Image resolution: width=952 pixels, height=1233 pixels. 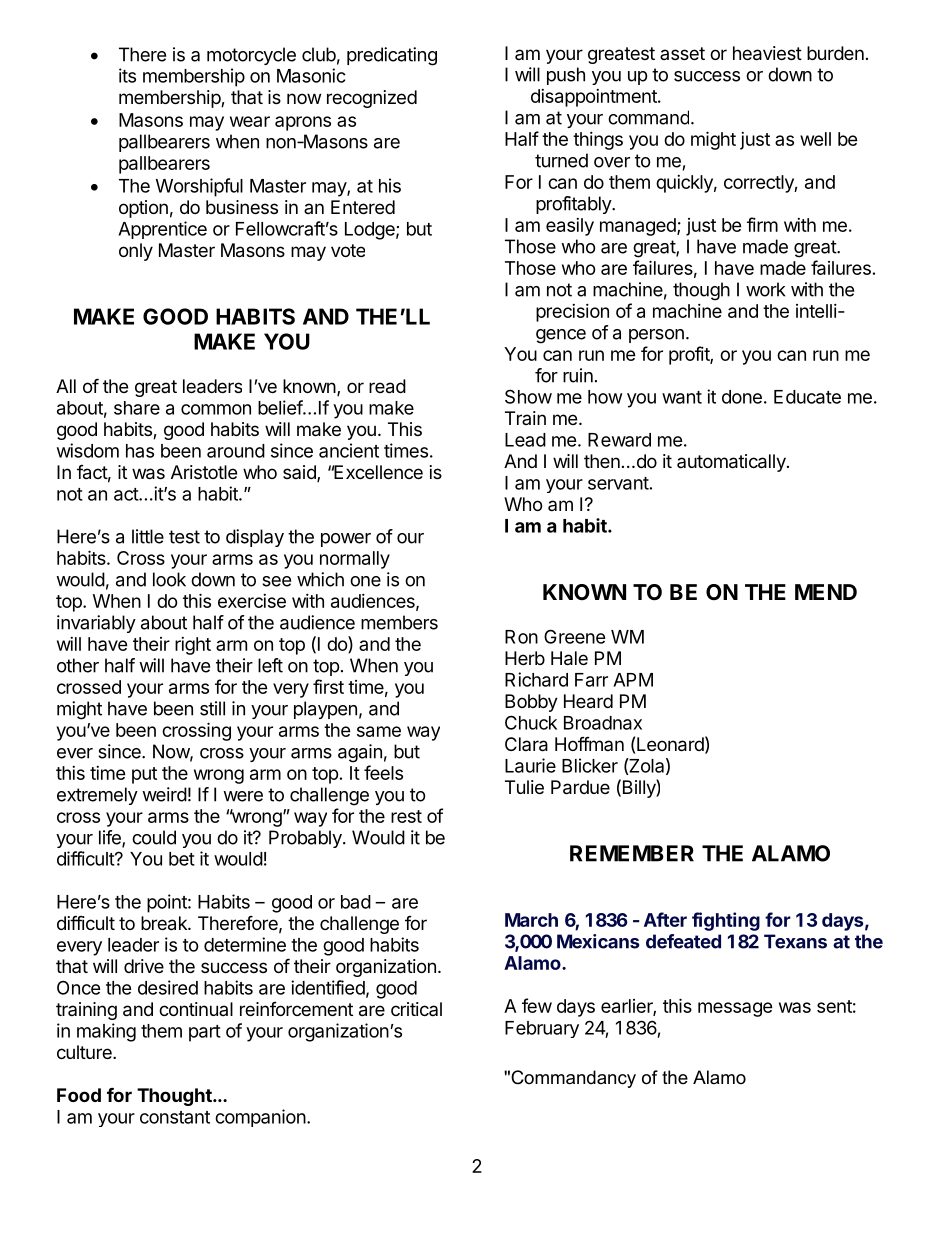 I want to click on Clara, so click(x=526, y=744).
